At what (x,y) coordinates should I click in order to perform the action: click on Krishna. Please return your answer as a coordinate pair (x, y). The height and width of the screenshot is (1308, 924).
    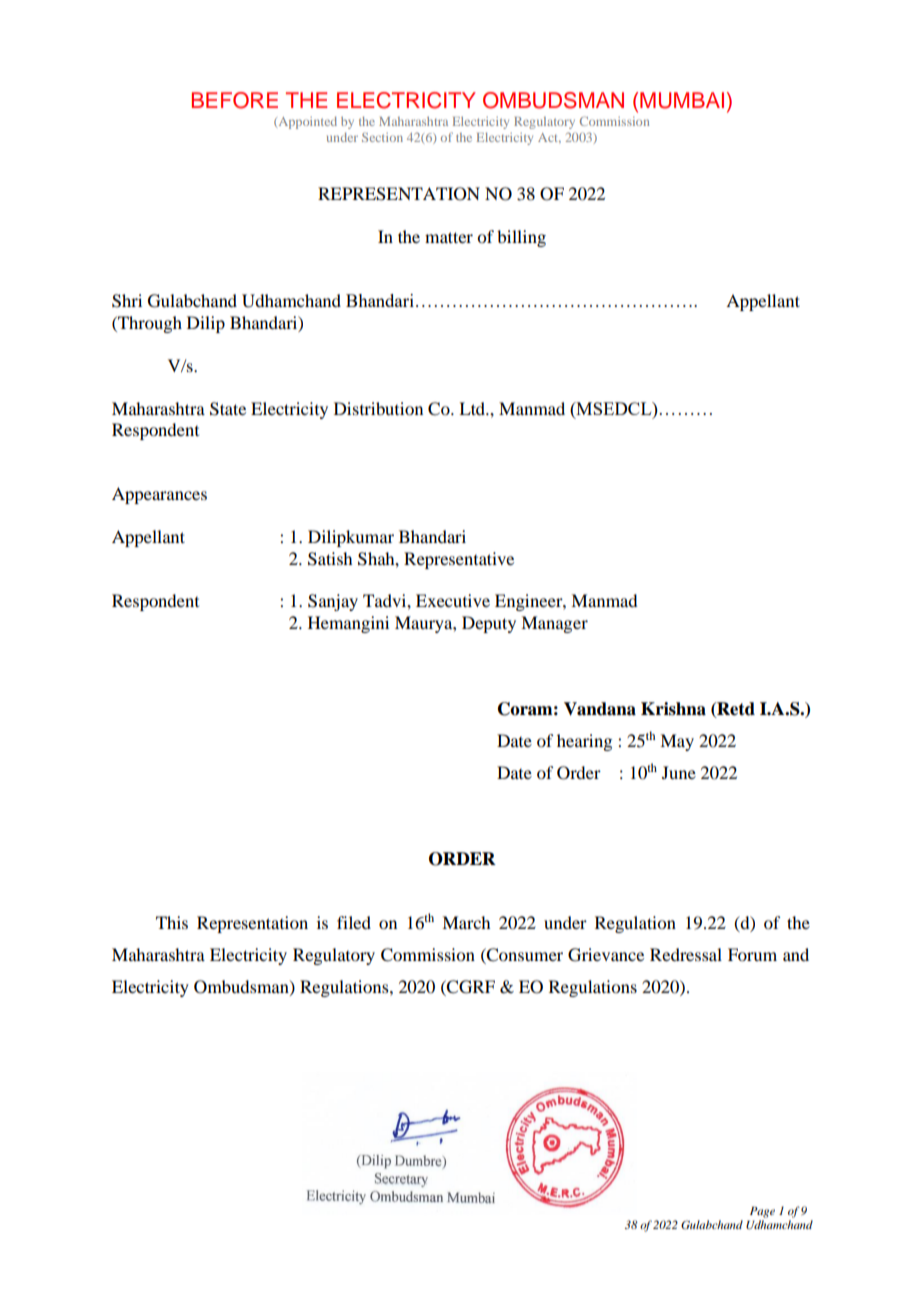
    Looking at the image, I should click on (673, 709).
